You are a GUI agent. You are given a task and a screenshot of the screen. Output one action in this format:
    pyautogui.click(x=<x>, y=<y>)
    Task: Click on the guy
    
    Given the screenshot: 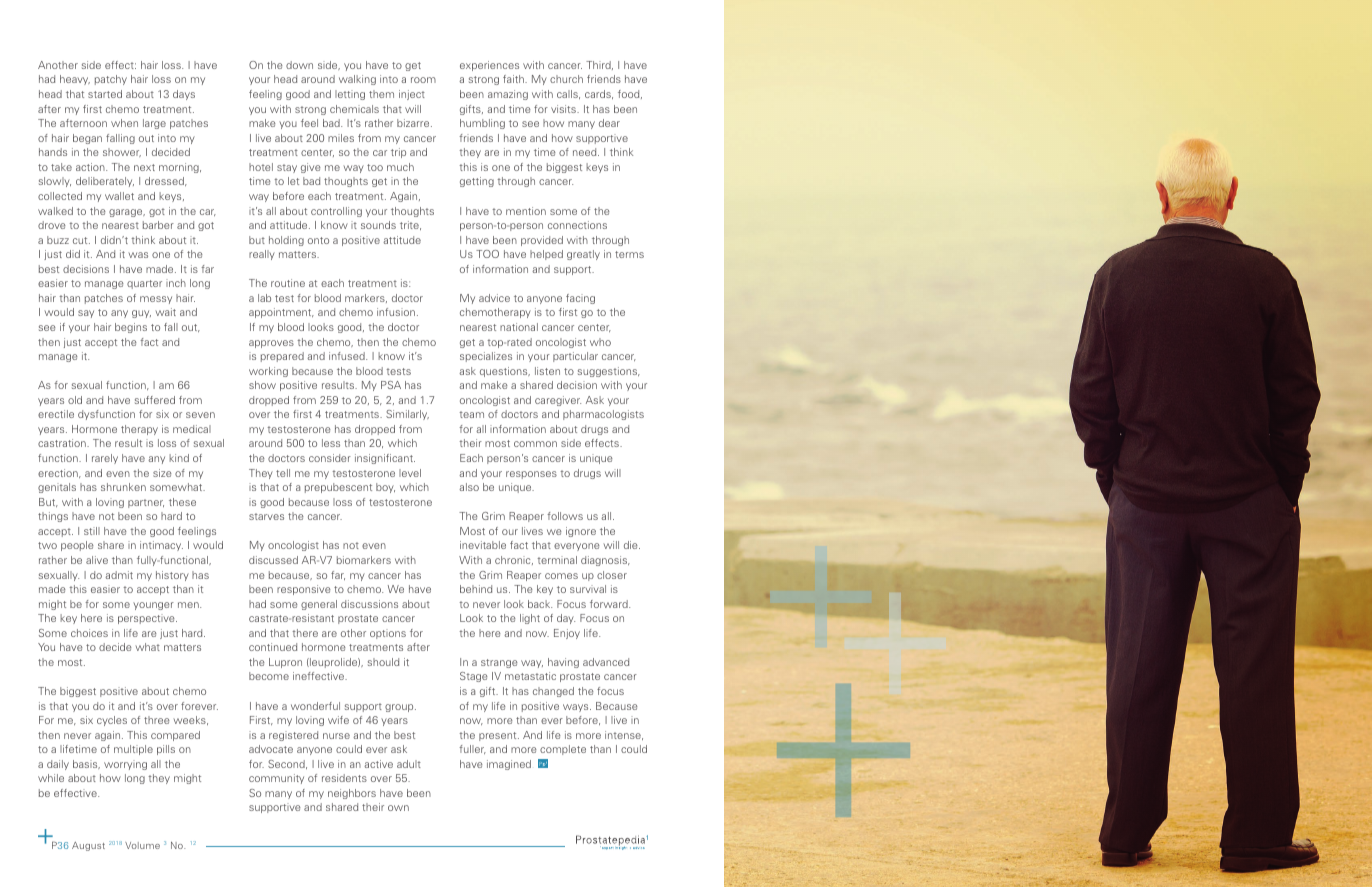 What is the action you would take?
    pyautogui.click(x=141, y=314)
